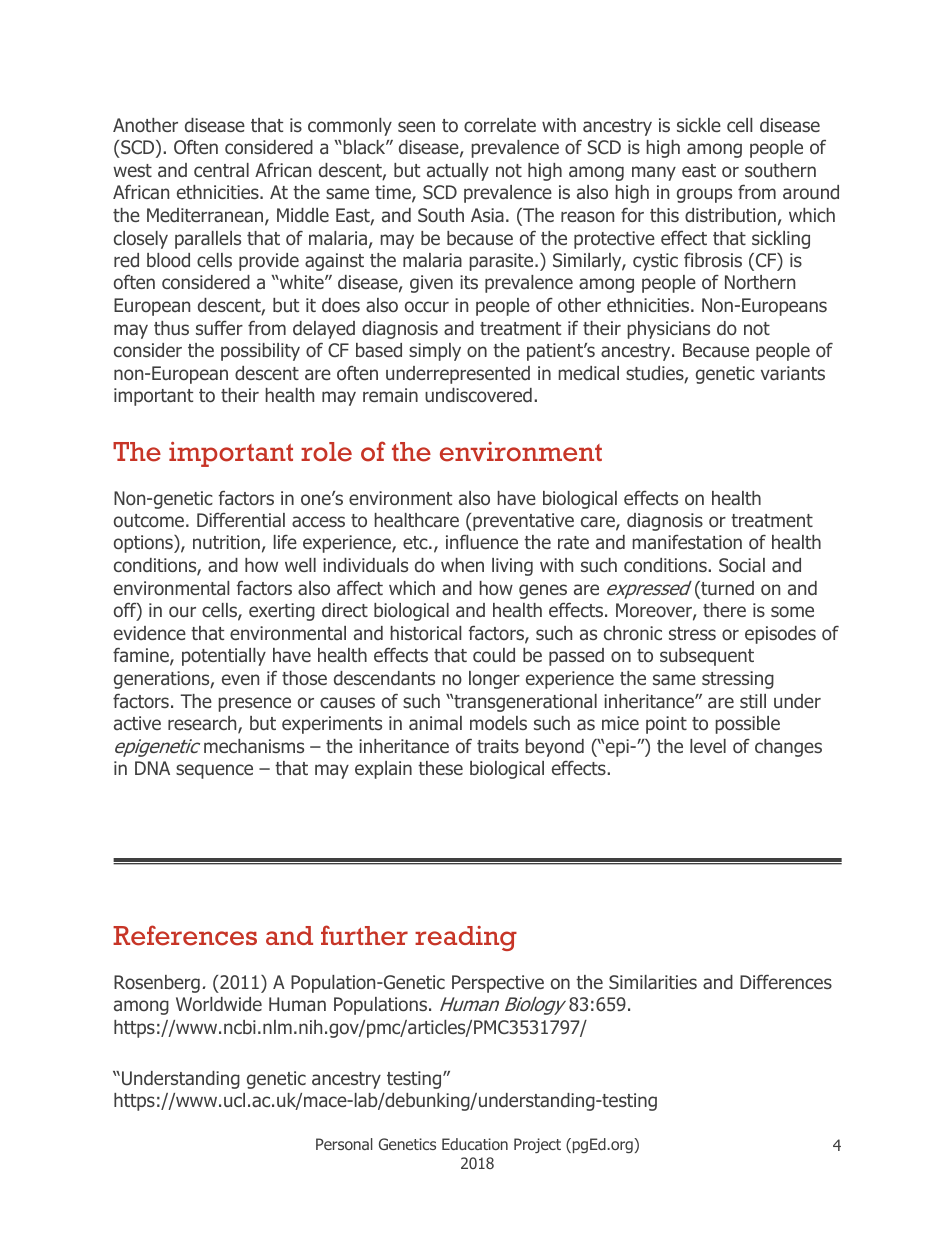 This page has height=1233, width=952. I want to click on central, so click(221, 170).
